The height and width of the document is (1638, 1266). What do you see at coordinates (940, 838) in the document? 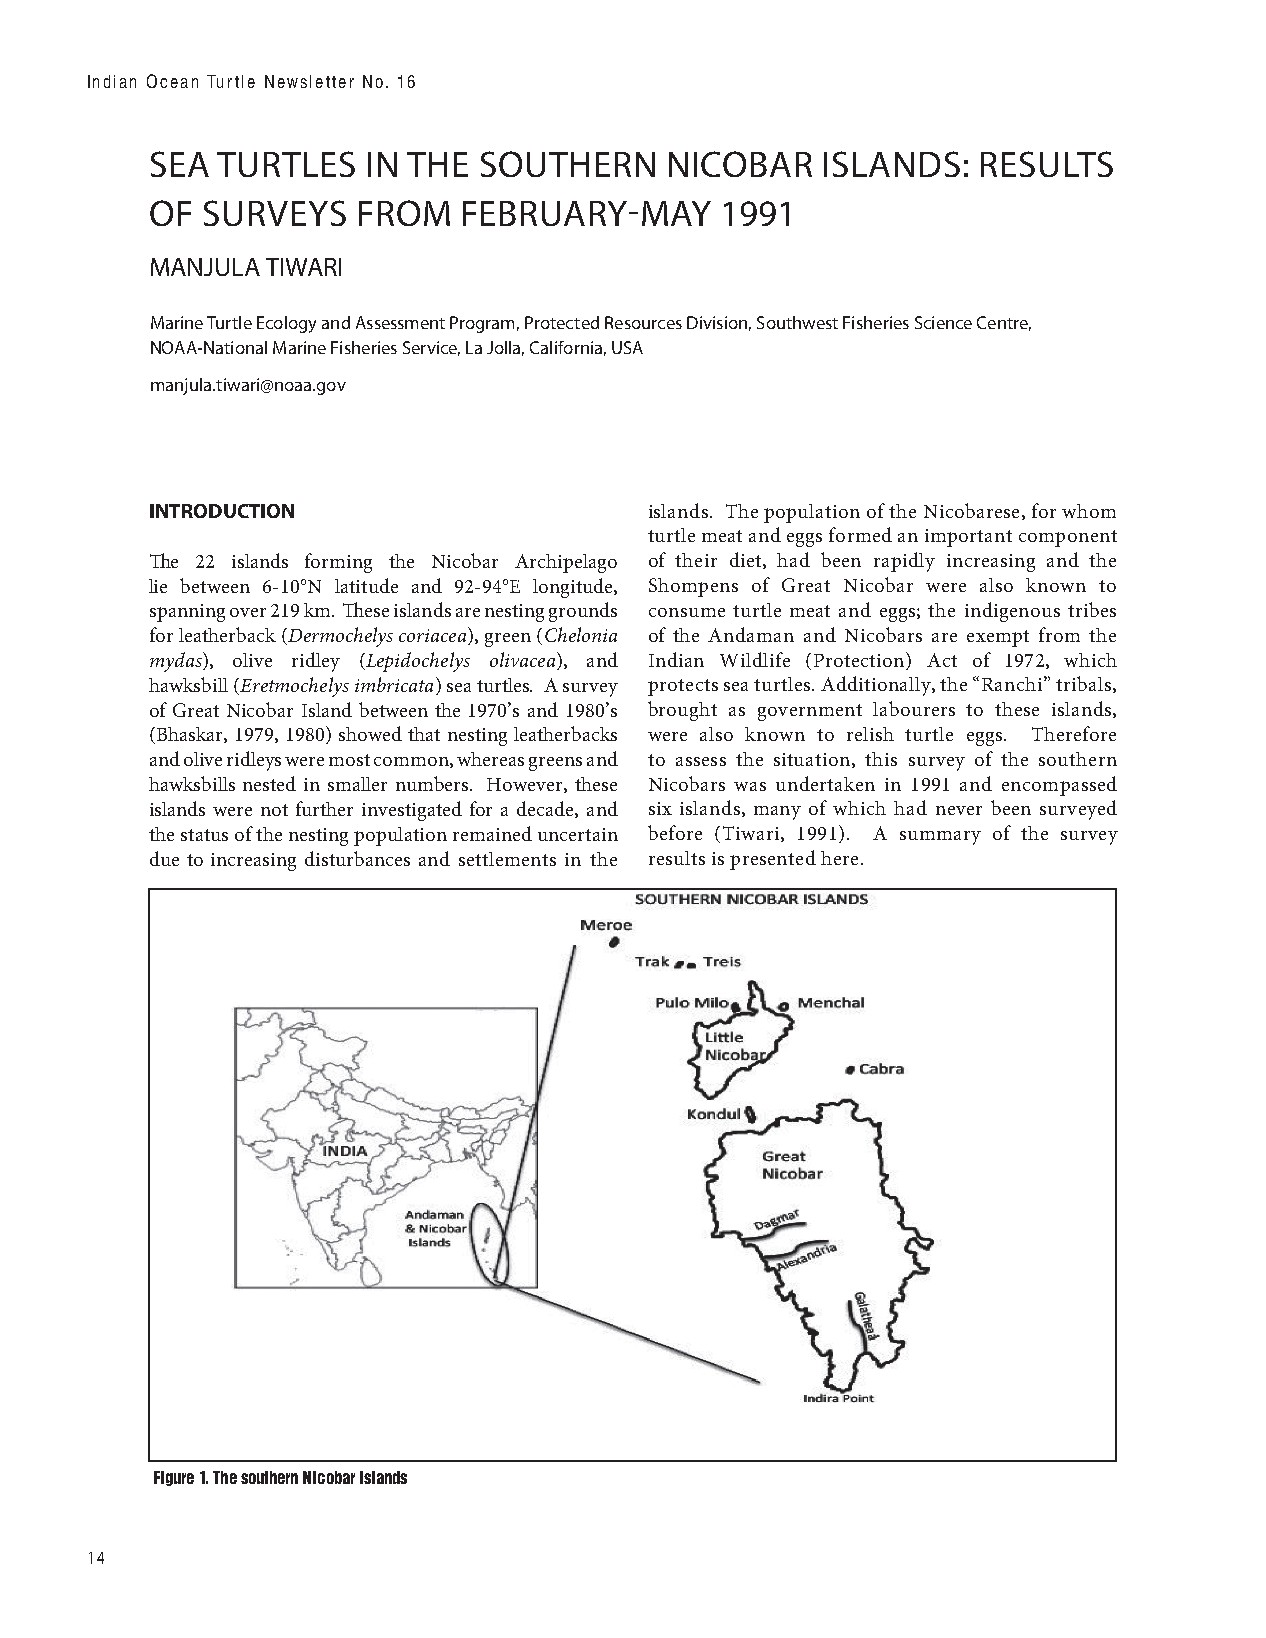
I see `summary` at bounding box center [940, 838].
